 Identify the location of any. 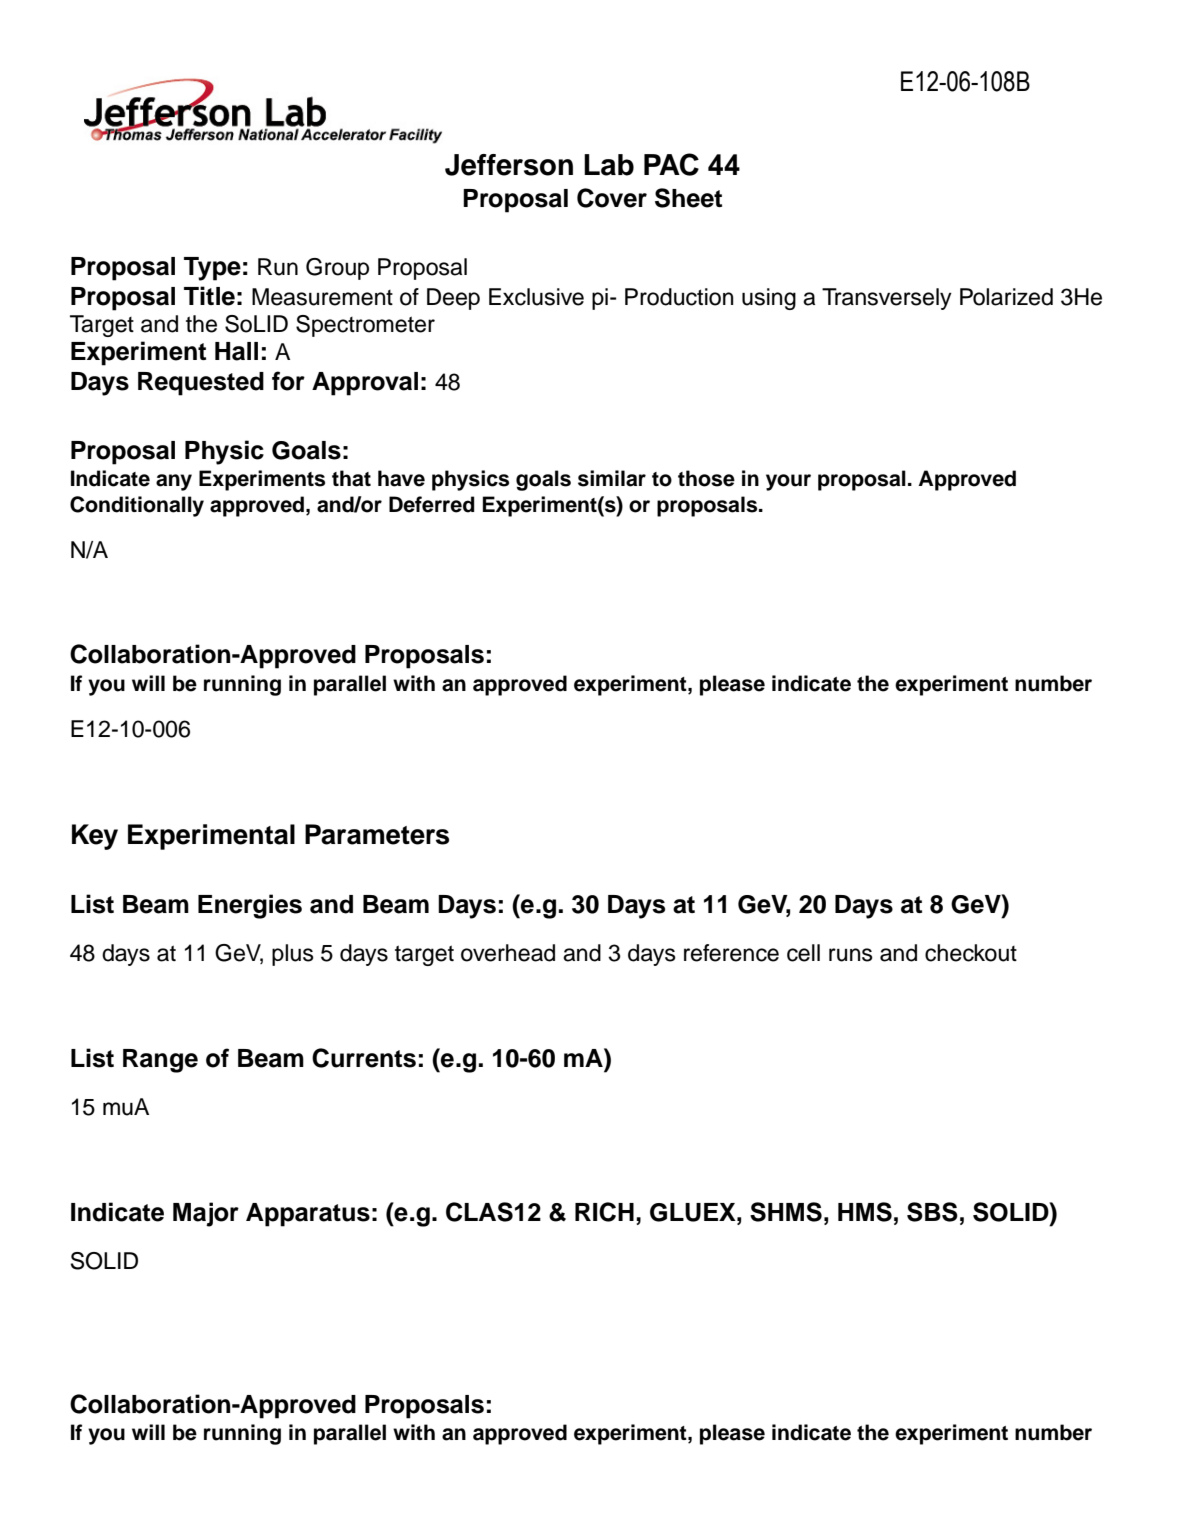
(174, 482).
